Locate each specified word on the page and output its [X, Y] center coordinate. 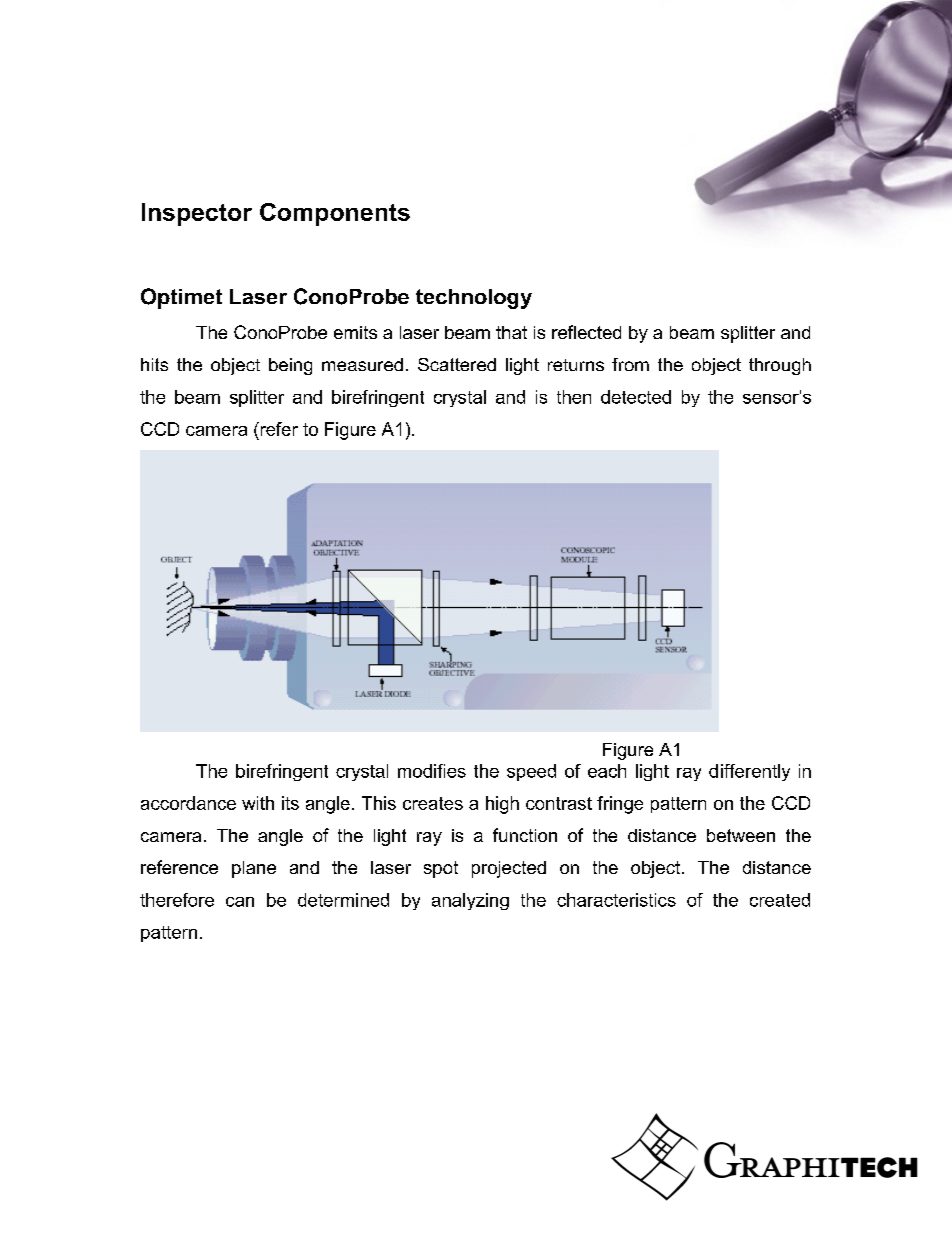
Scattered [457, 364]
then [574, 397]
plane [254, 869]
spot [441, 869]
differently [749, 772]
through [780, 366]
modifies [432, 771]
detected [636, 397]
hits [154, 364]
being [290, 366]
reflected [586, 332]
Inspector [197, 214]
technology [474, 299]
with [258, 803]
